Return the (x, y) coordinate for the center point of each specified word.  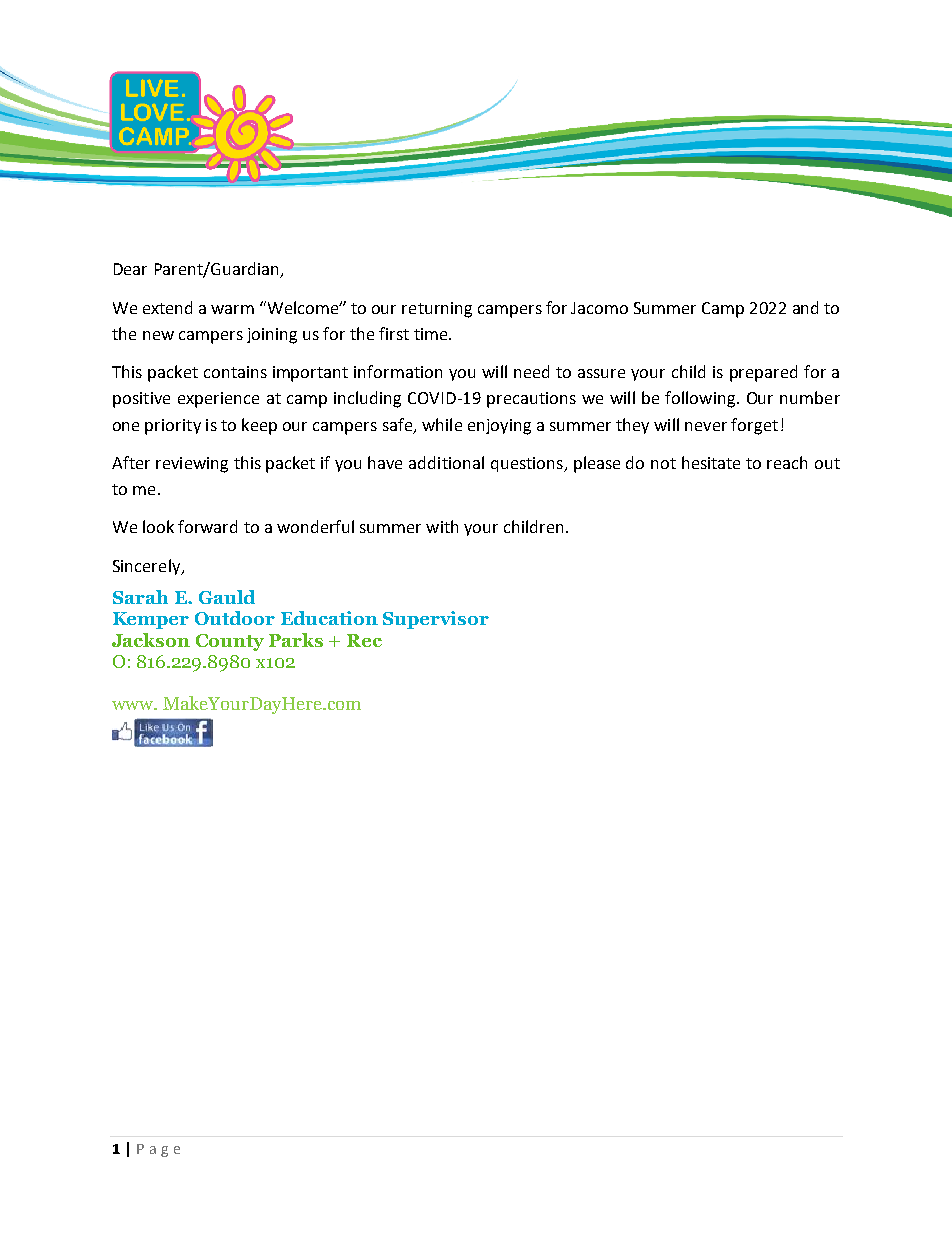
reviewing (192, 465)
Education (329, 618)
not (663, 463)
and (805, 307)
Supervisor (436, 620)
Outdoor (235, 618)
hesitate (711, 462)
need (531, 371)
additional (446, 462)
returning (437, 310)
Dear (130, 269)
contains (235, 372)
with (442, 526)
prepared (763, 373)
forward (207, 526)
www (134, 705)
